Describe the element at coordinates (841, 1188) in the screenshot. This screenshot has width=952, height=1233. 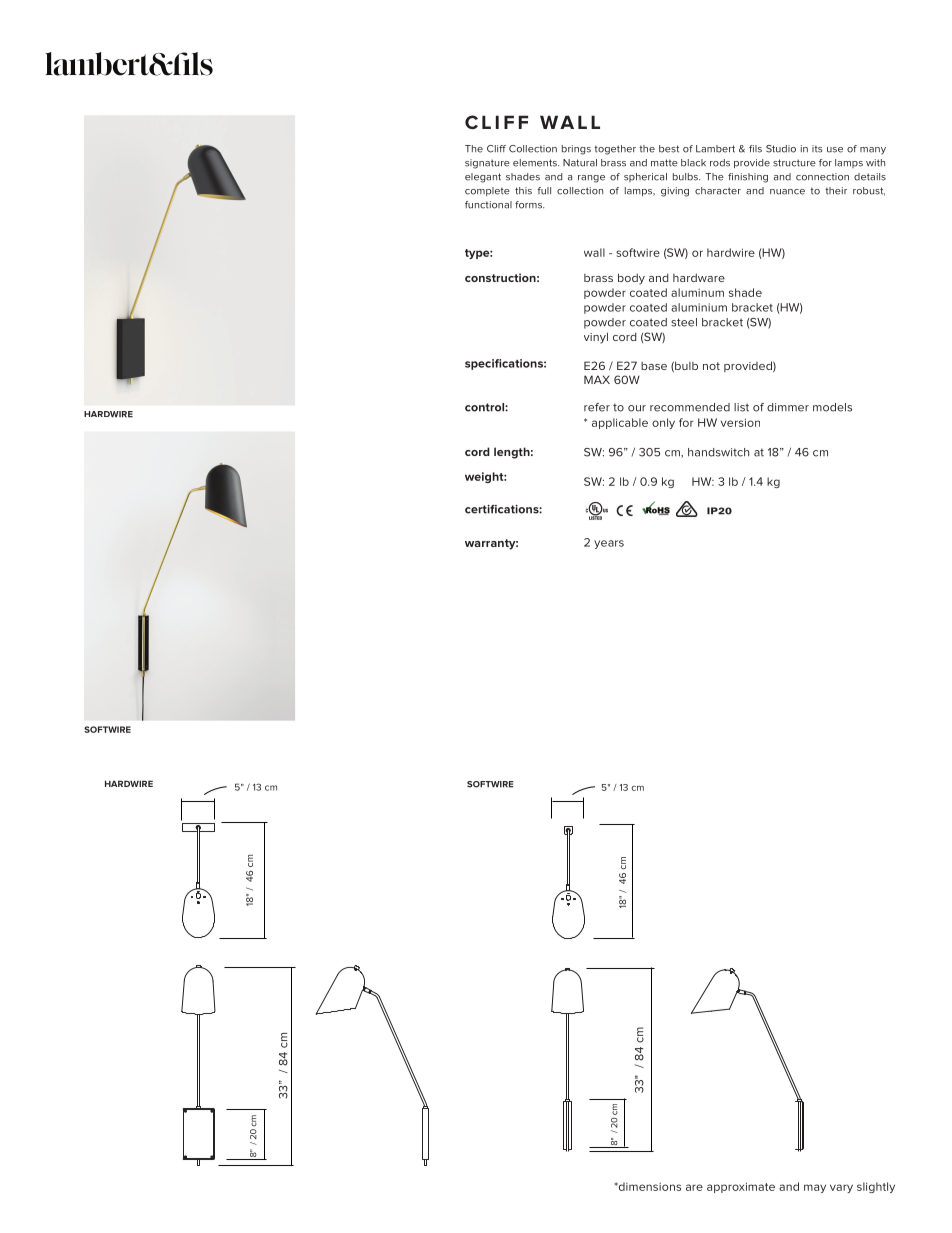
I see `vary` at that location.
